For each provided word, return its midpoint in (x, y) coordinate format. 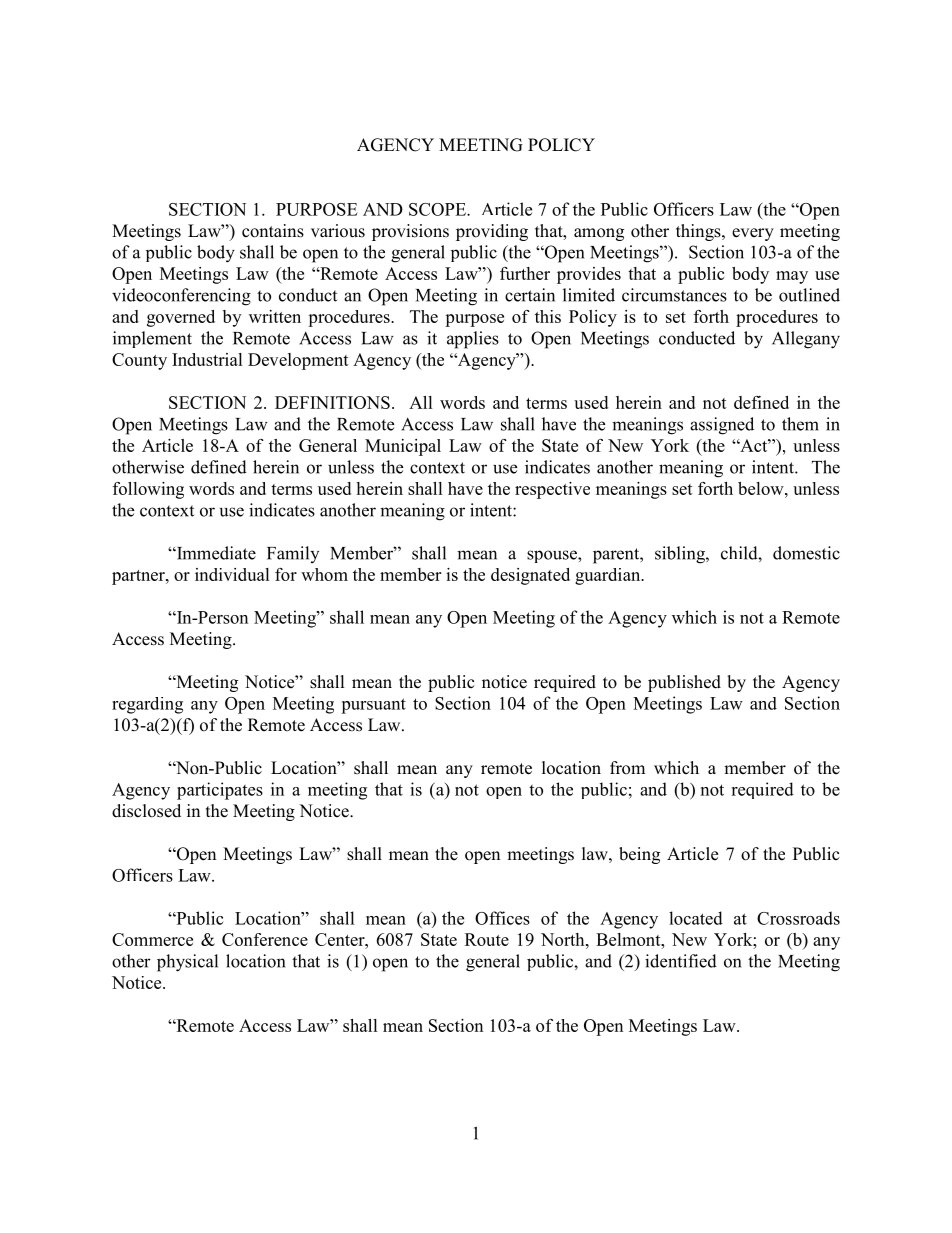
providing (492, 232)
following (148, 490)
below (762, 488)
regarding (147, 705)
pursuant (373, 706)
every (753, 234)
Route (487, 939)
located (696, 918)
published (684, 683)
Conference (265, 939)
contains (273, 231)
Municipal (403, 447)
